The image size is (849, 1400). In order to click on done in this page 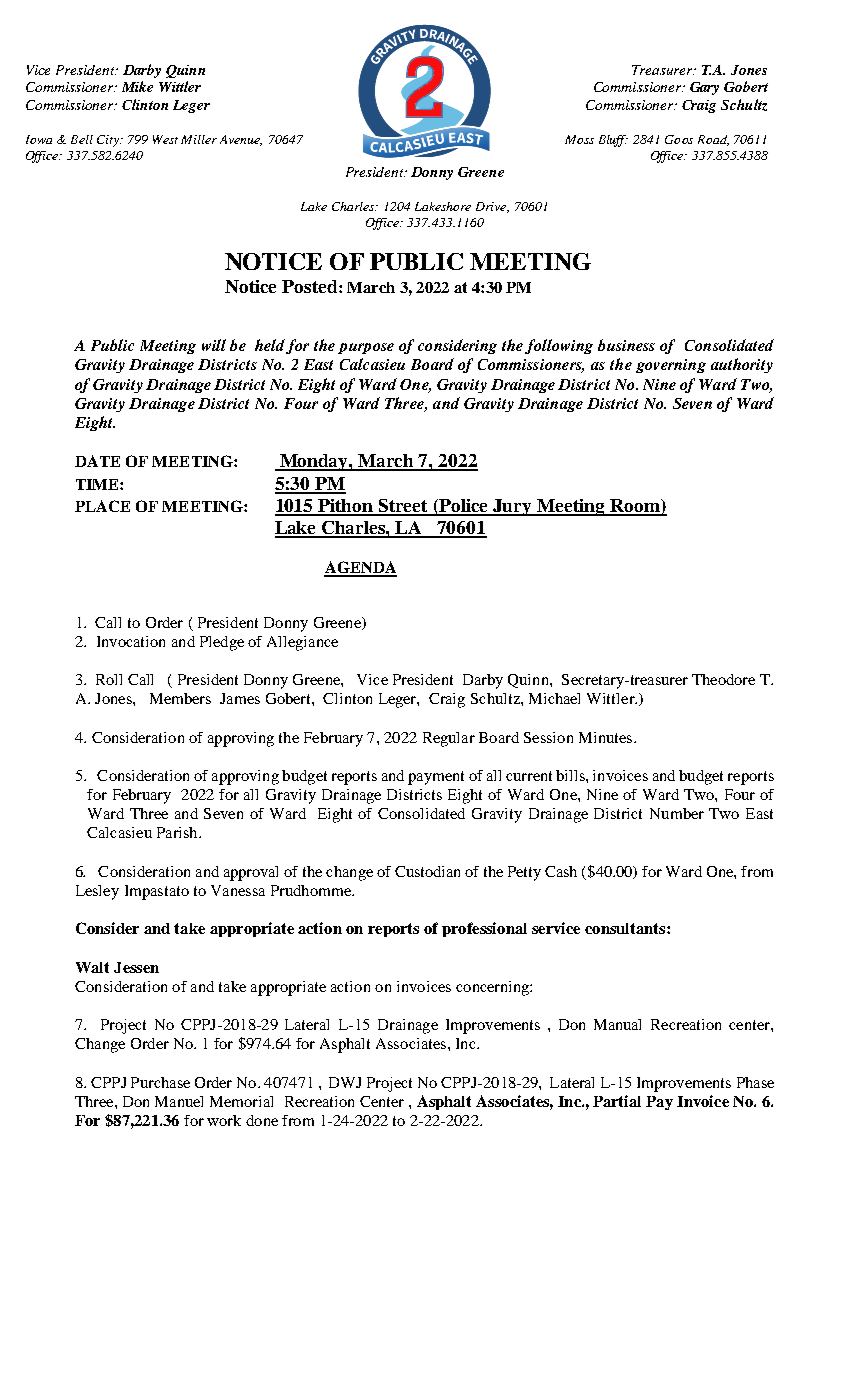, I will do `click(262, 1120)`.
